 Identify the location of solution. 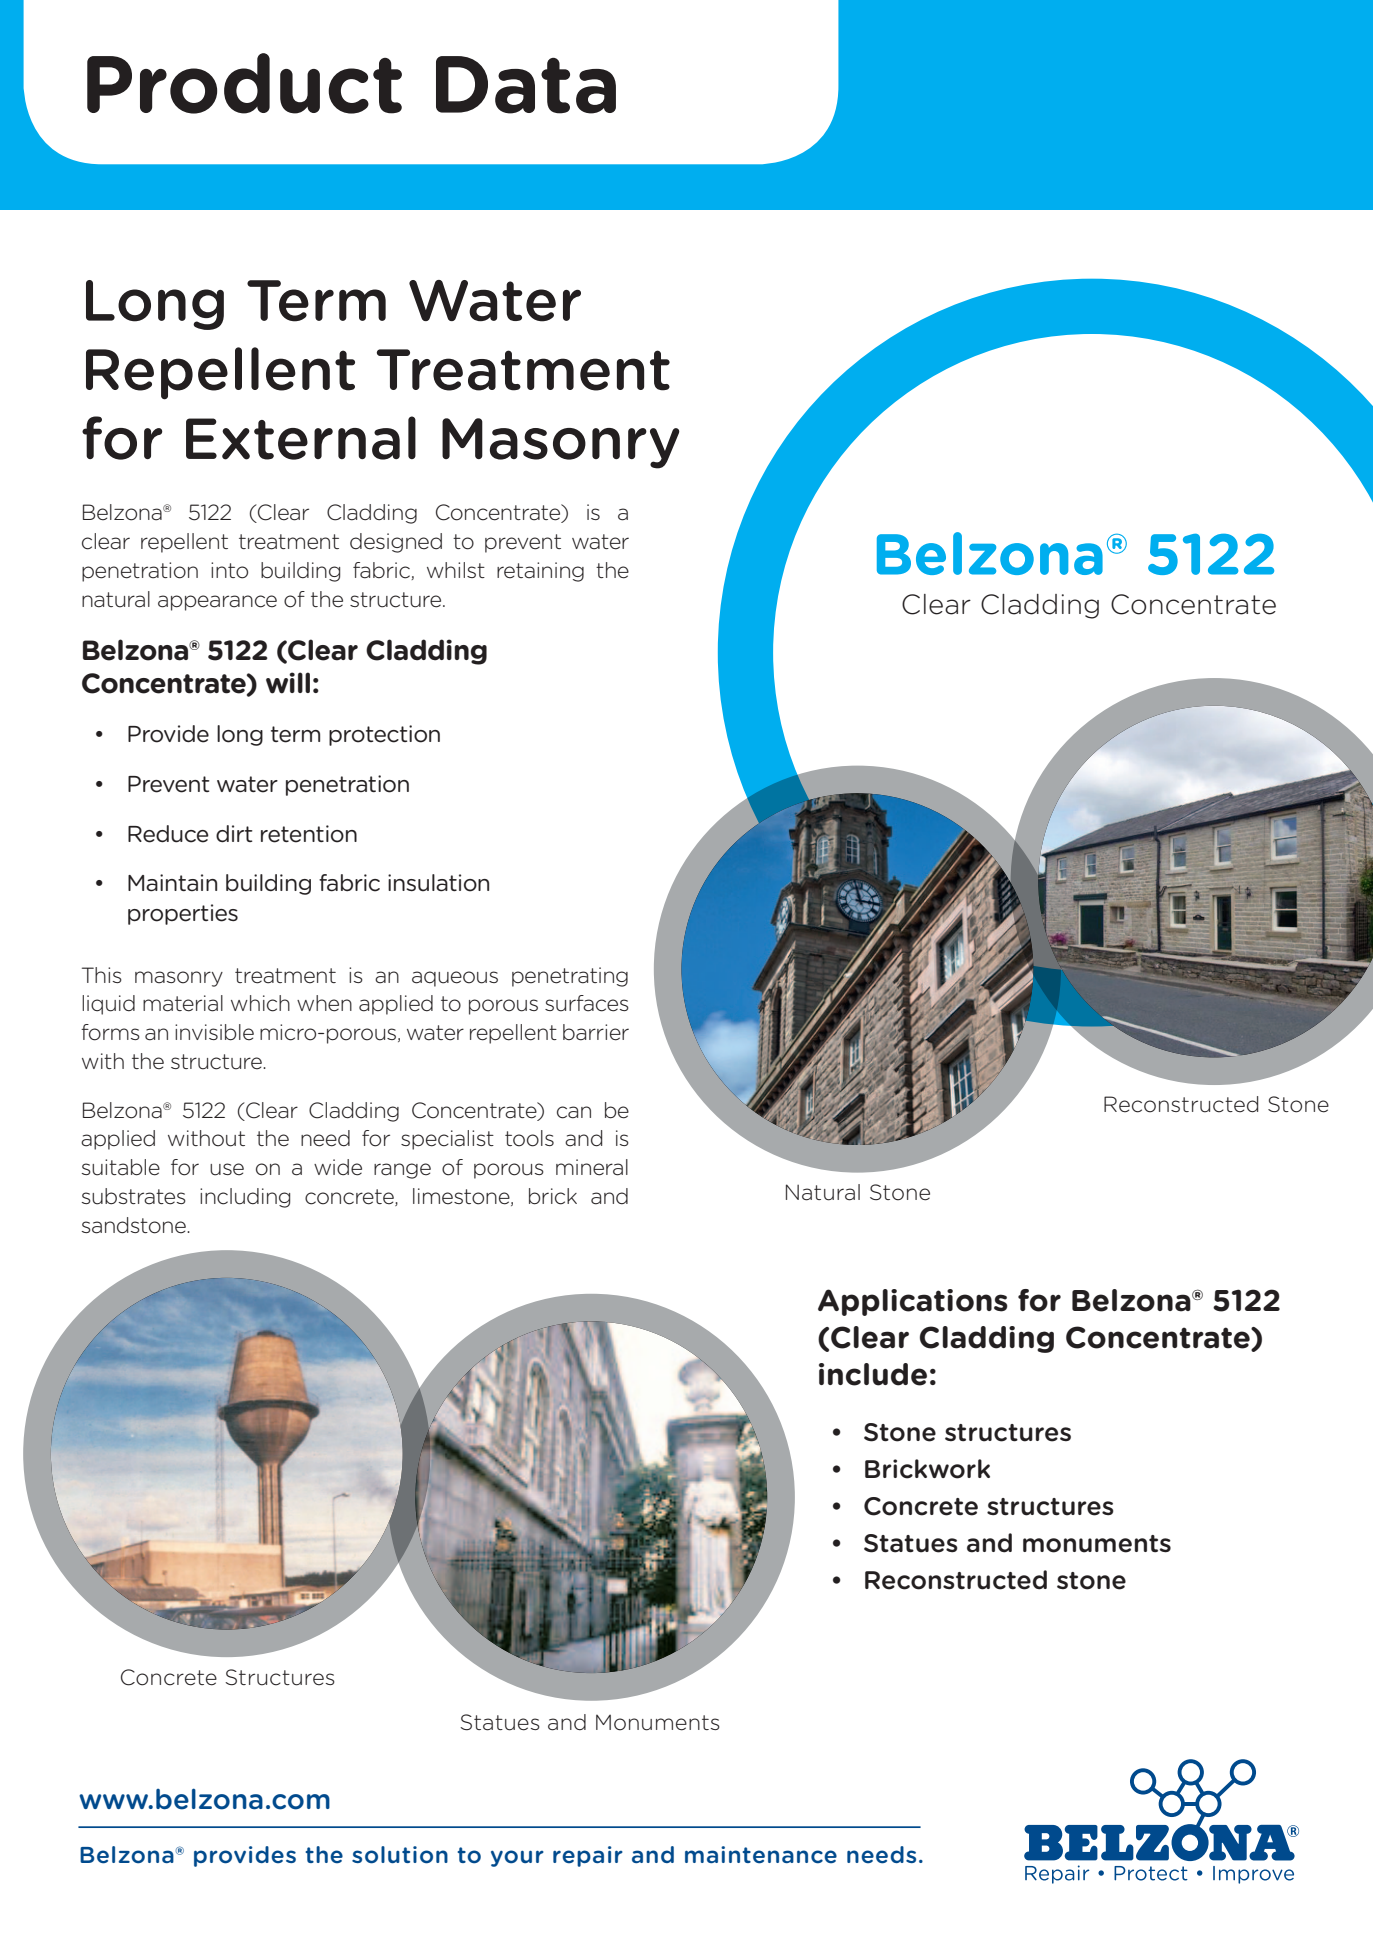
(400, 1855).
